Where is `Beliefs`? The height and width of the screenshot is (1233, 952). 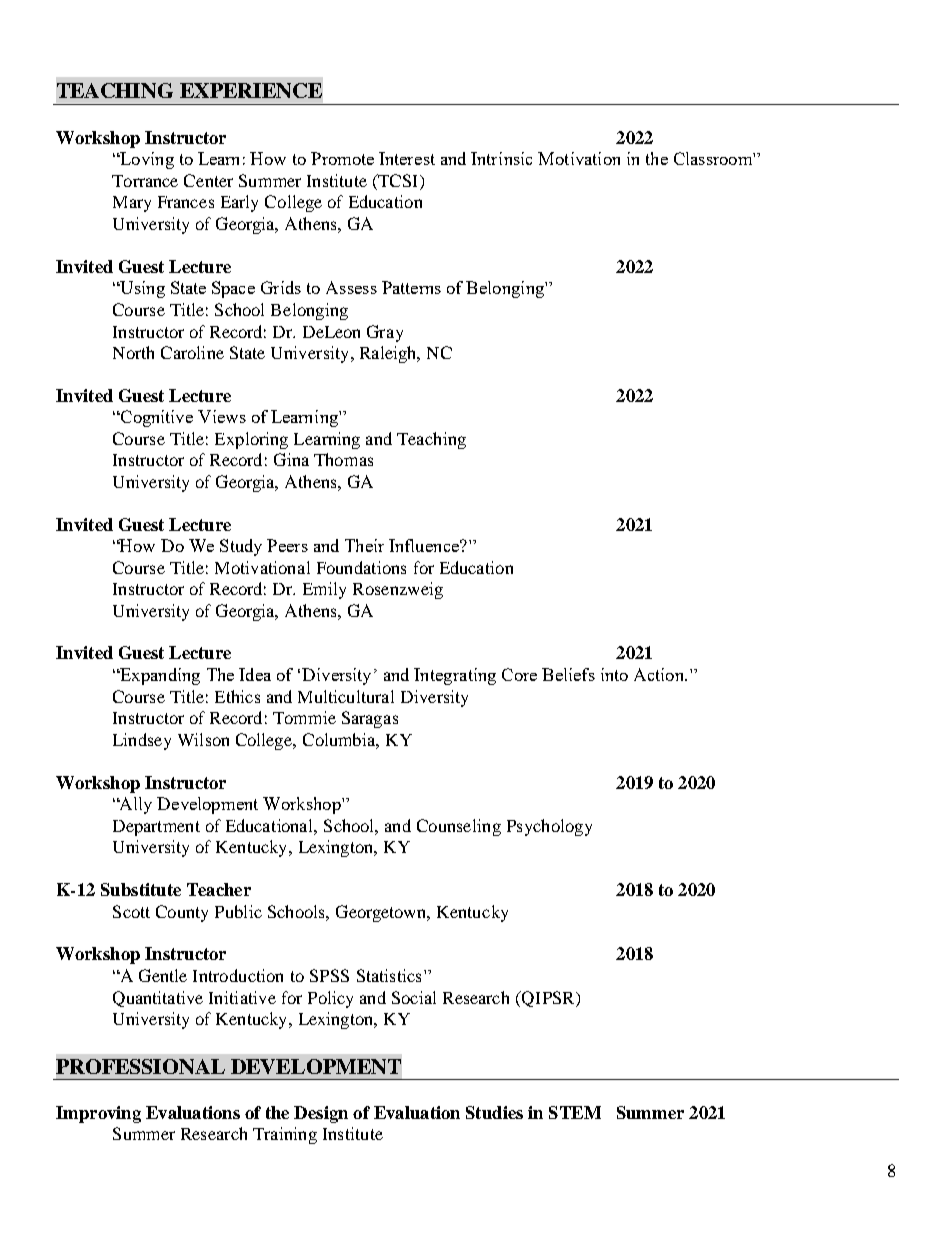
Beliefs is located at coordinates (568, 674).
